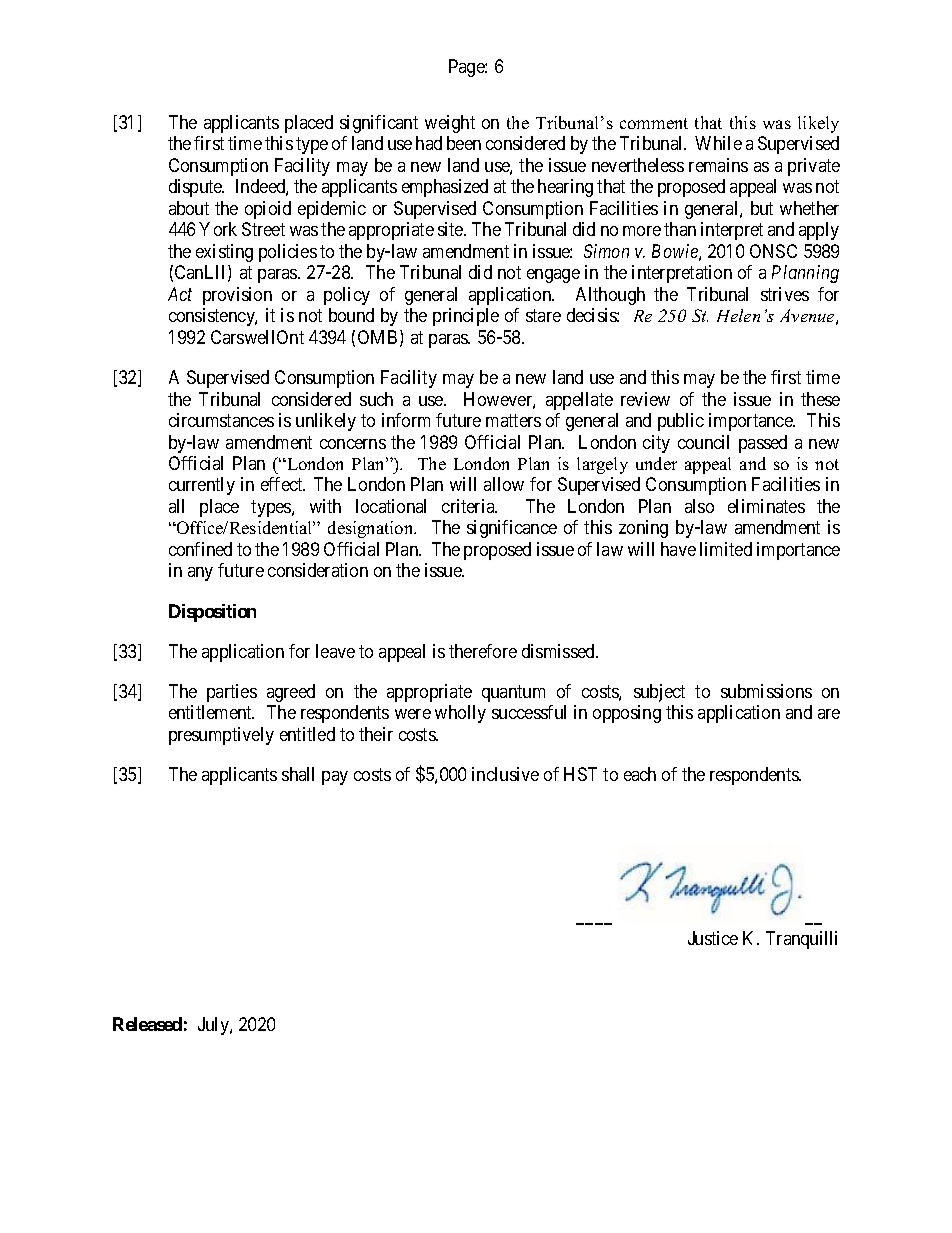 This document has width=952, height=1233. I want to click on each, so click(640, 774).
